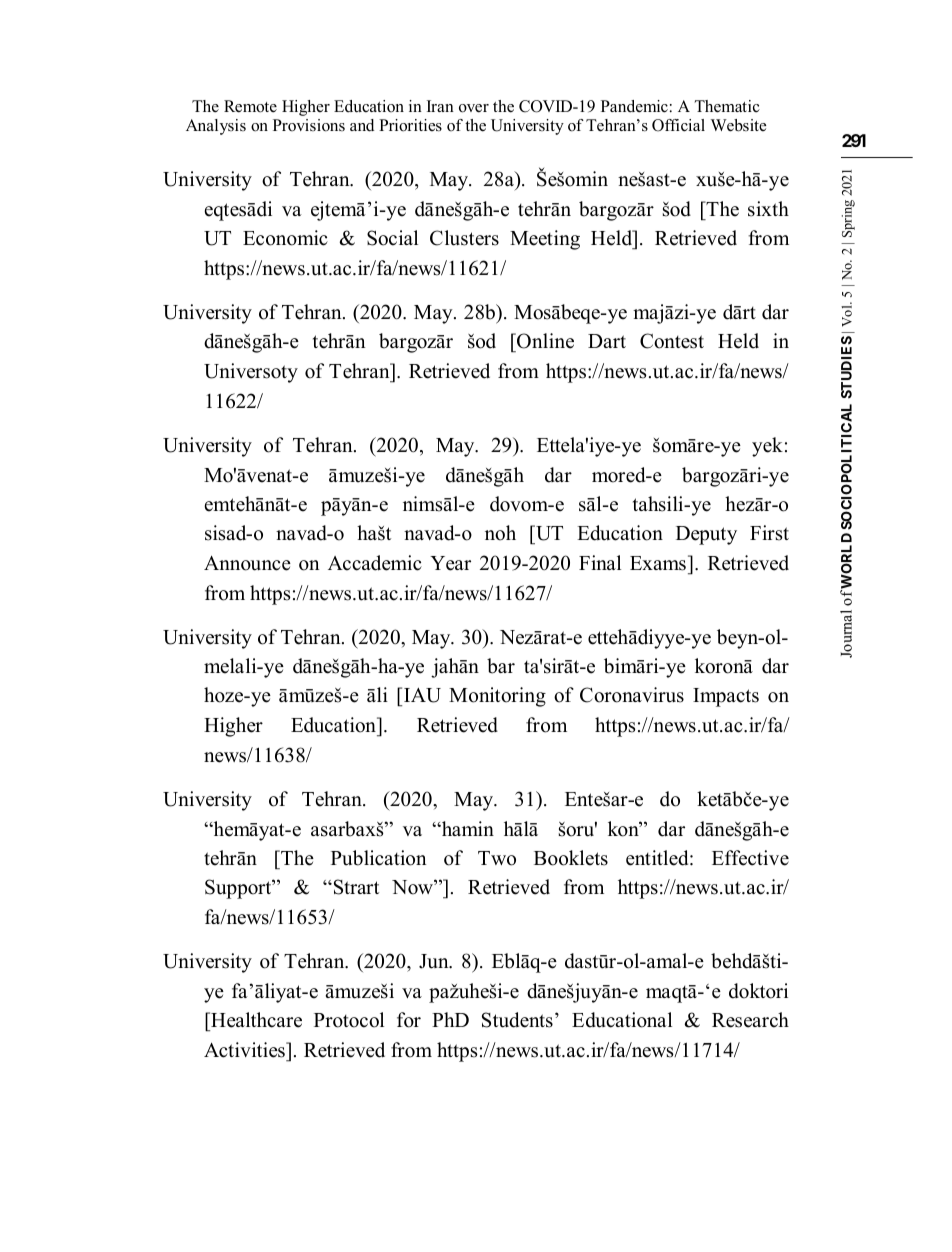 The width and height of the image is (952, 1252). I want to click on Announce, so click(247, 563).
